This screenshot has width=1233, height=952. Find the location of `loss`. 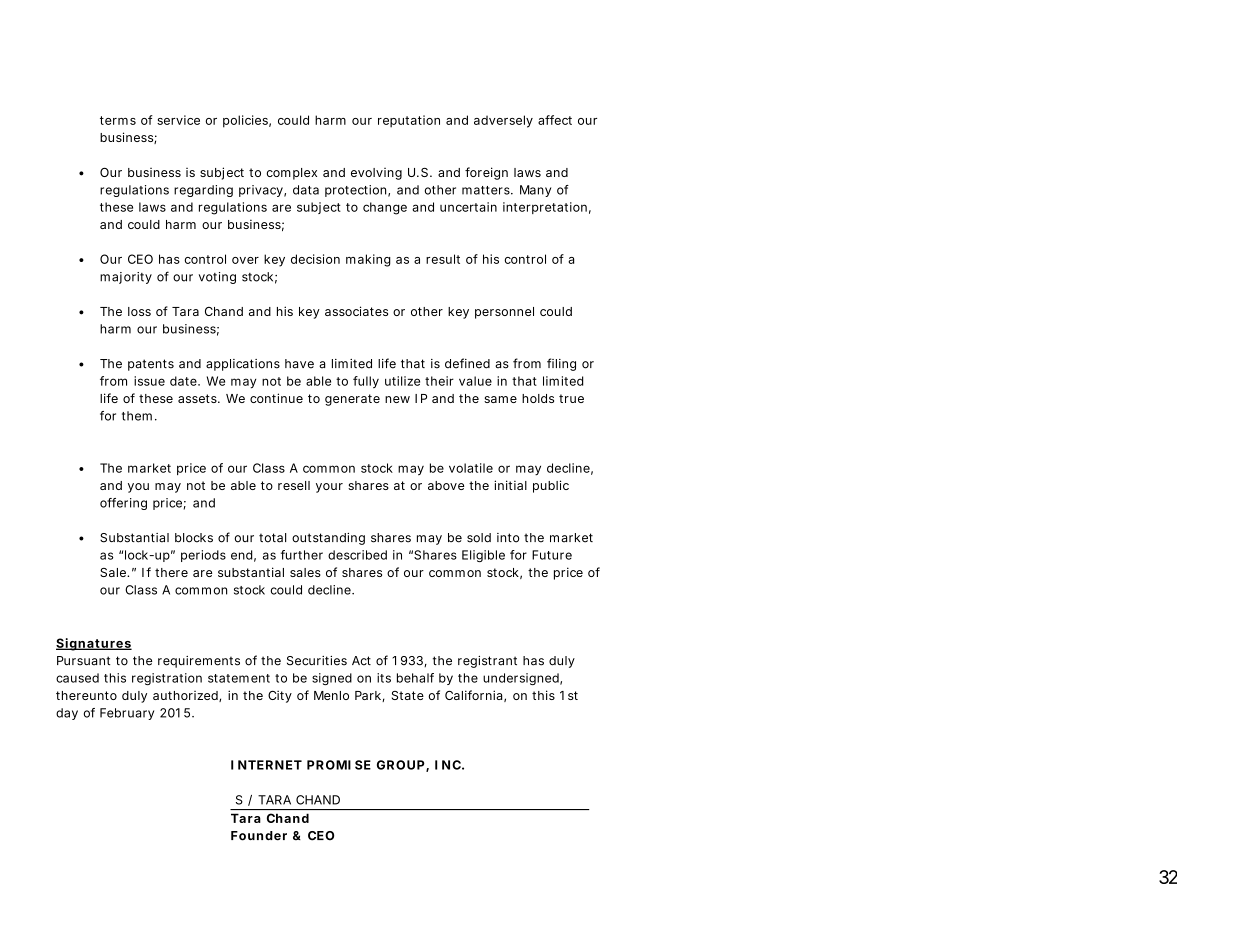

loss is located at coordinates (139, 311).
